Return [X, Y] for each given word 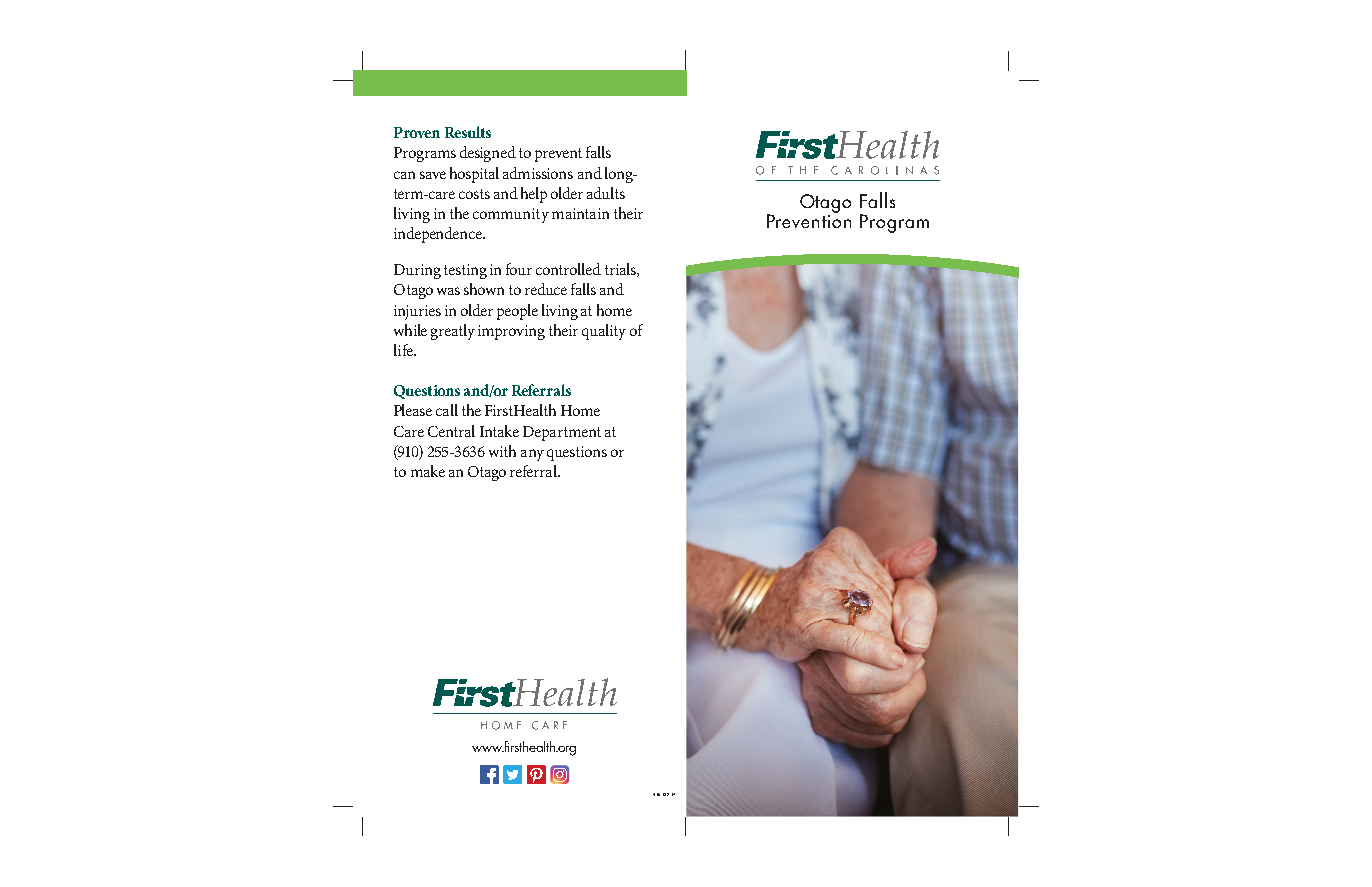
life [404, 350]
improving [511, 332]
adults [606, 193]
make [428, 471]
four [519, 269]
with [502, 451]
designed [488, 154]
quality [604, 332]
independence [439, 235]
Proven [417, 132]
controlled [568, 269]
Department [562, 433]
